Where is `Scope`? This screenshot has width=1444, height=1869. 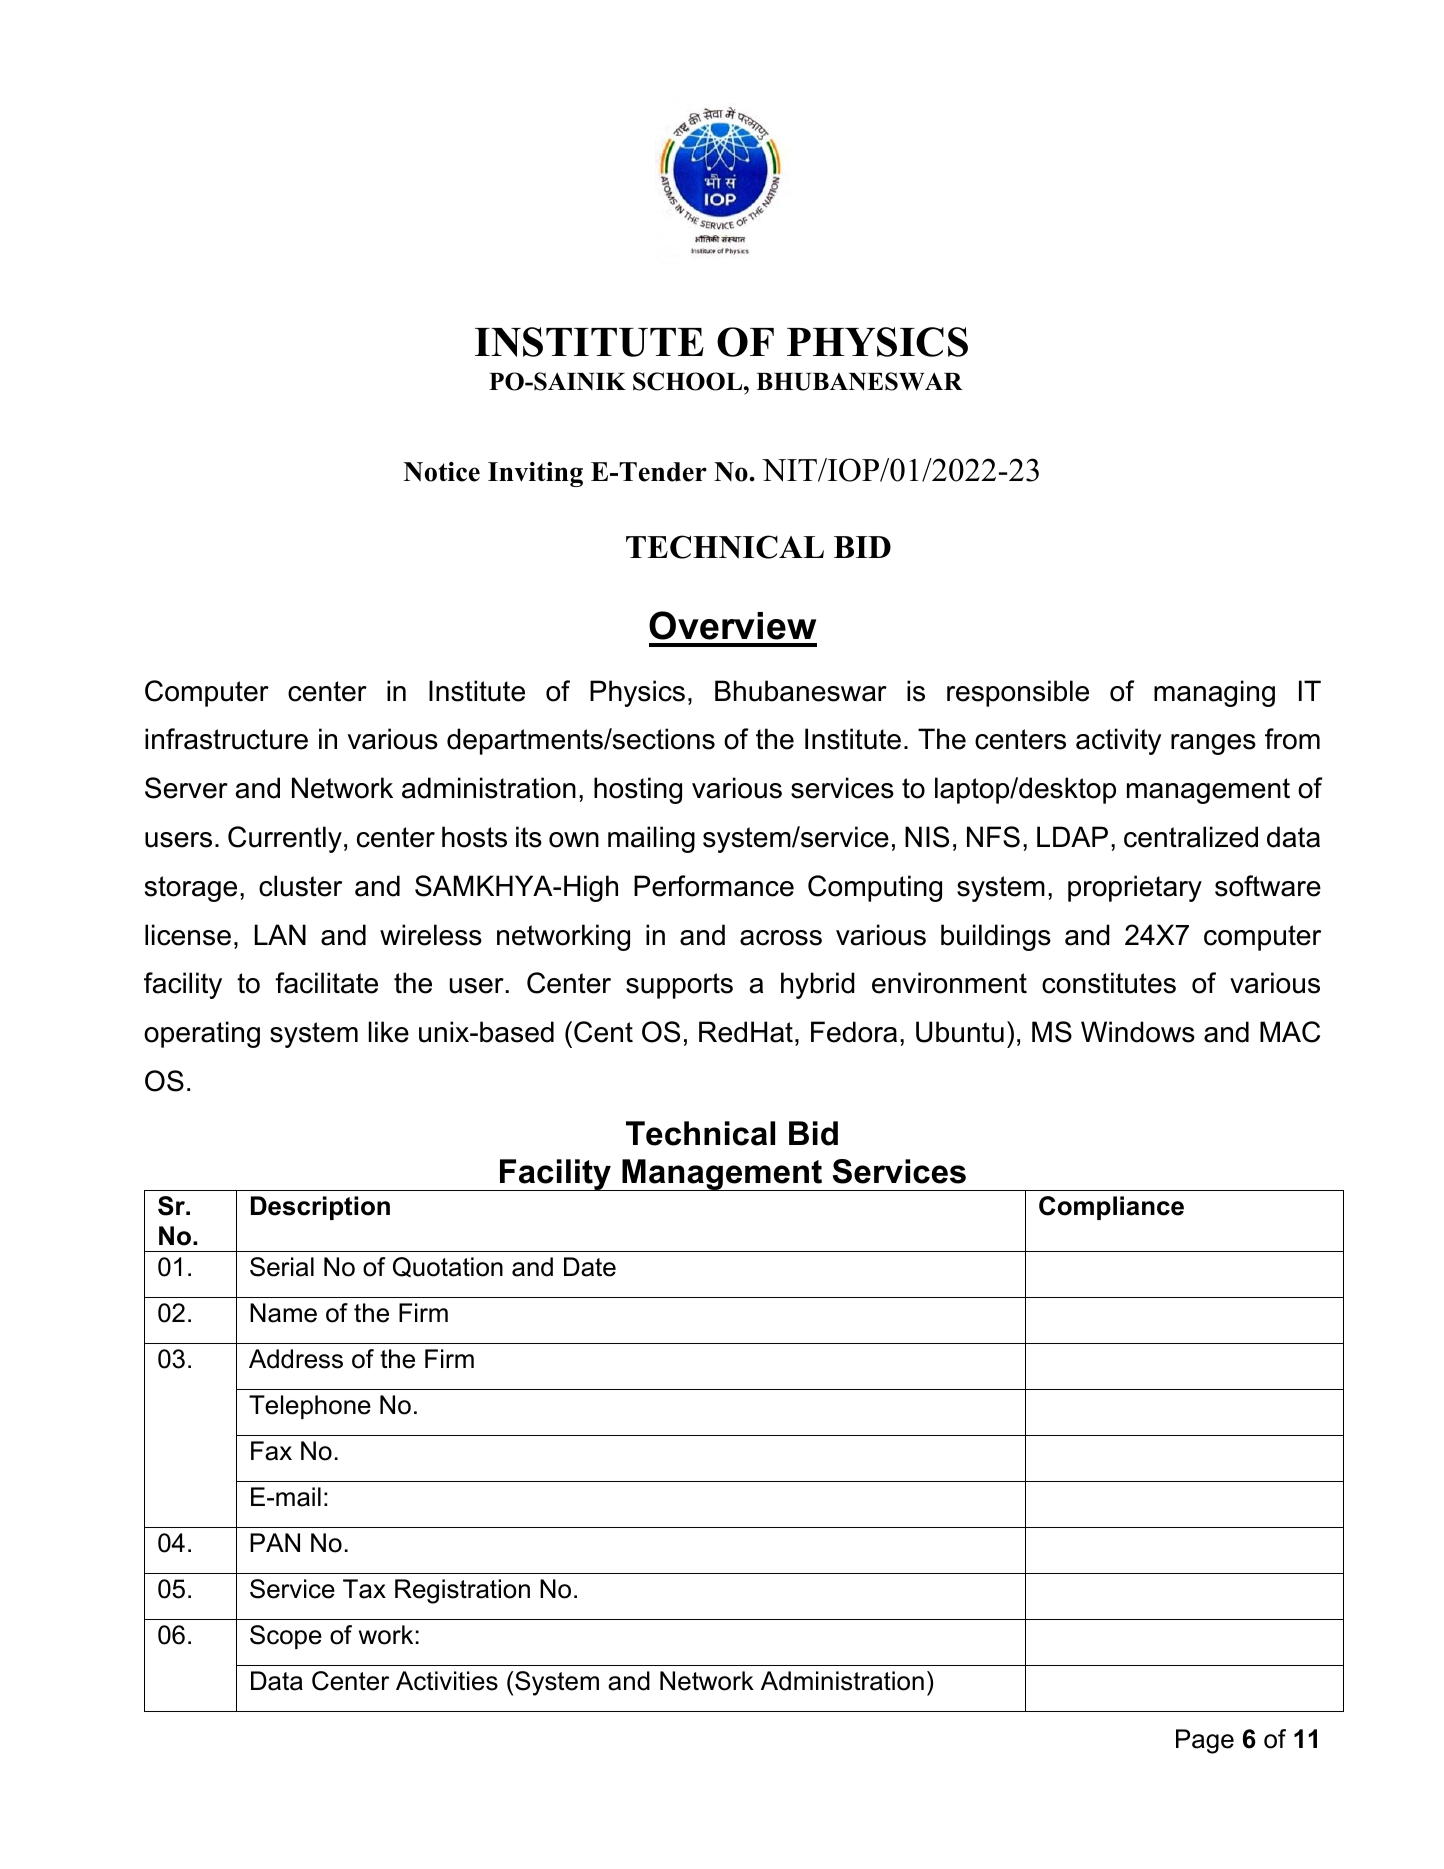 Scope is located at coordinates (286, 1637).
